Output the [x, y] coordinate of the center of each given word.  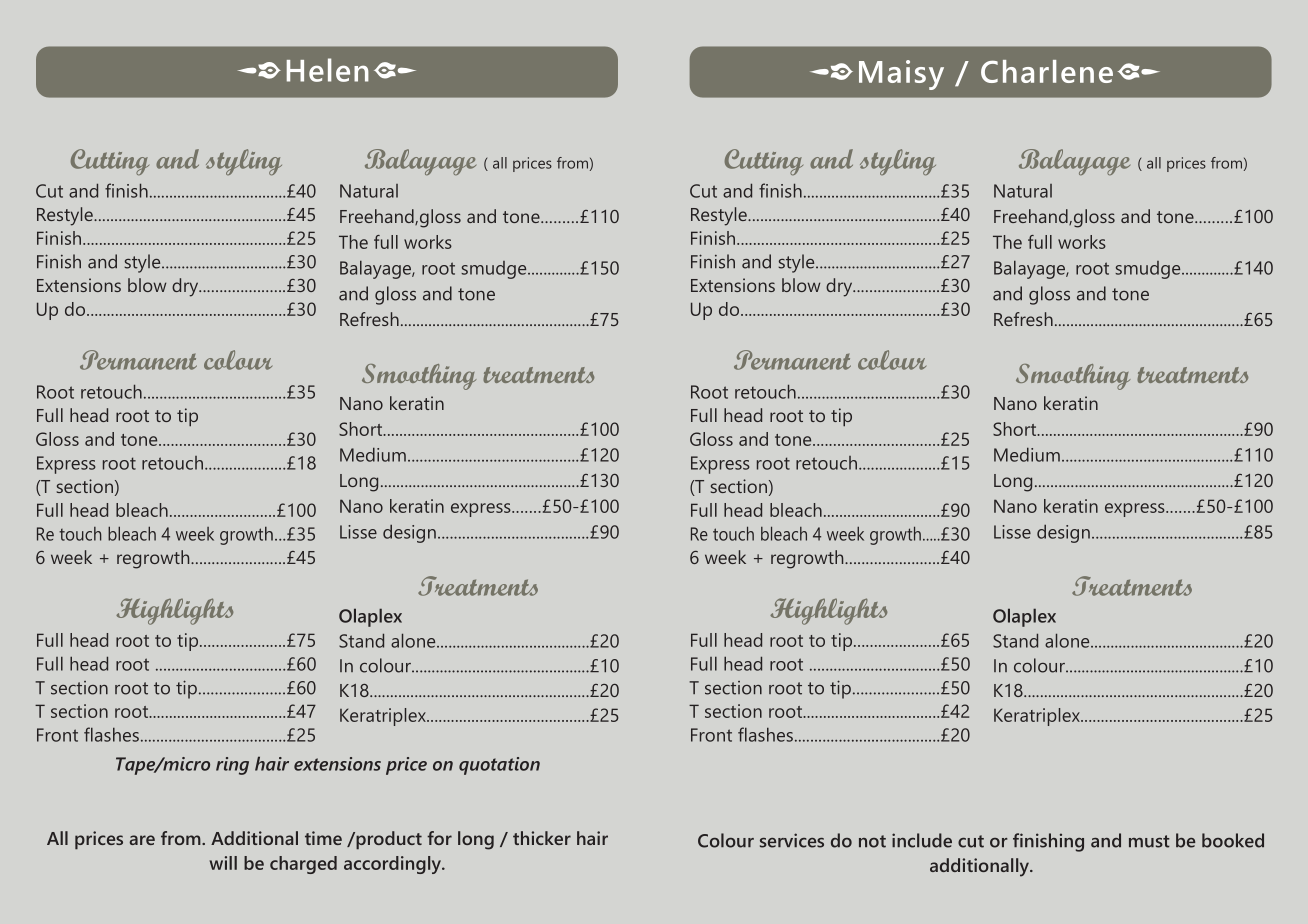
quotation [499, 766]
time [323, 838]
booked [1233, 840]
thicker [542, 838]
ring [232, 766]
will [223, 863]
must [1149, 841]
